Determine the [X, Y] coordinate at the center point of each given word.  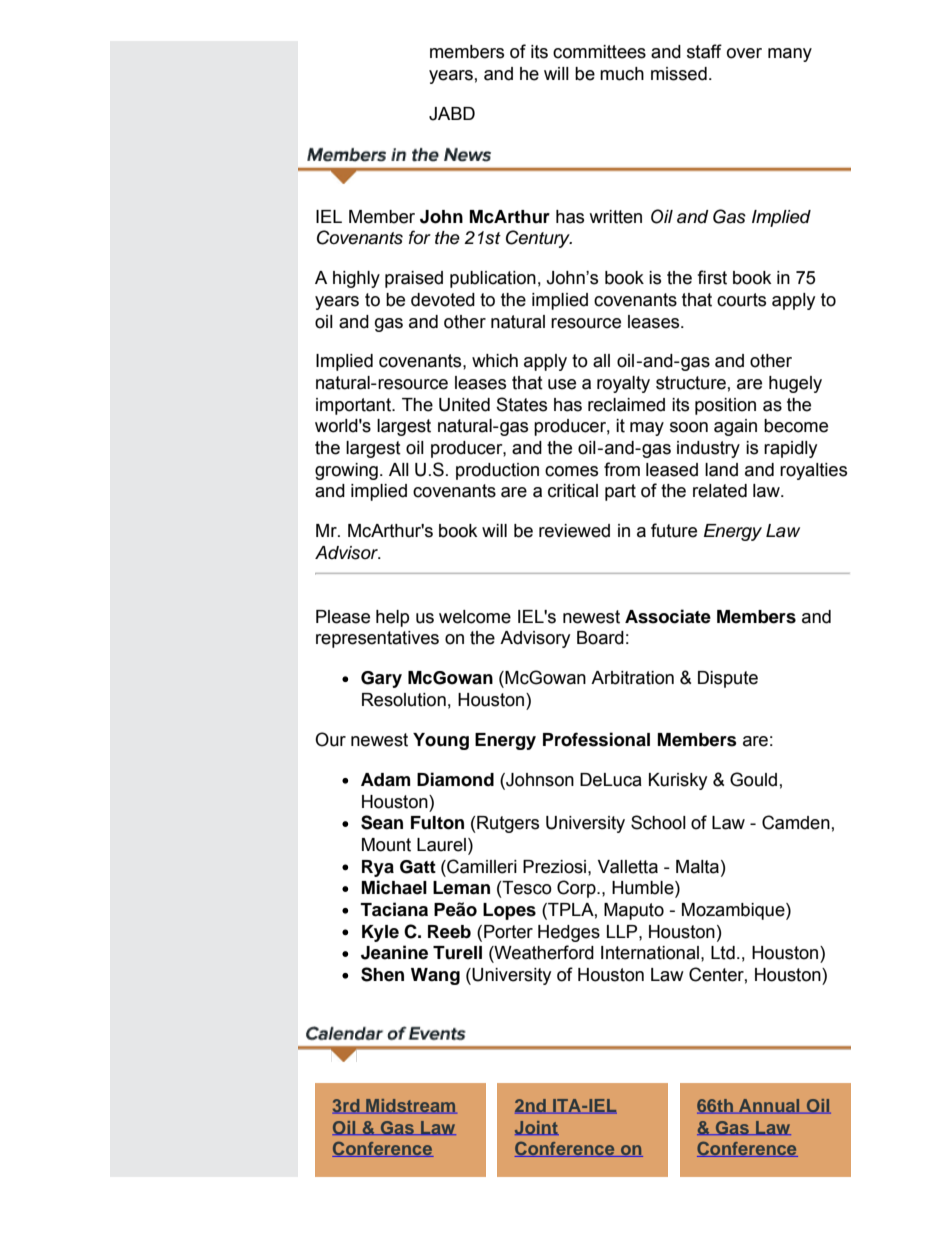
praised [414, 279]
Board [600, 638]
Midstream [410, 1106]
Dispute [728, 679]
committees [599, 52]
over [744, 53]
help [392, 618]
